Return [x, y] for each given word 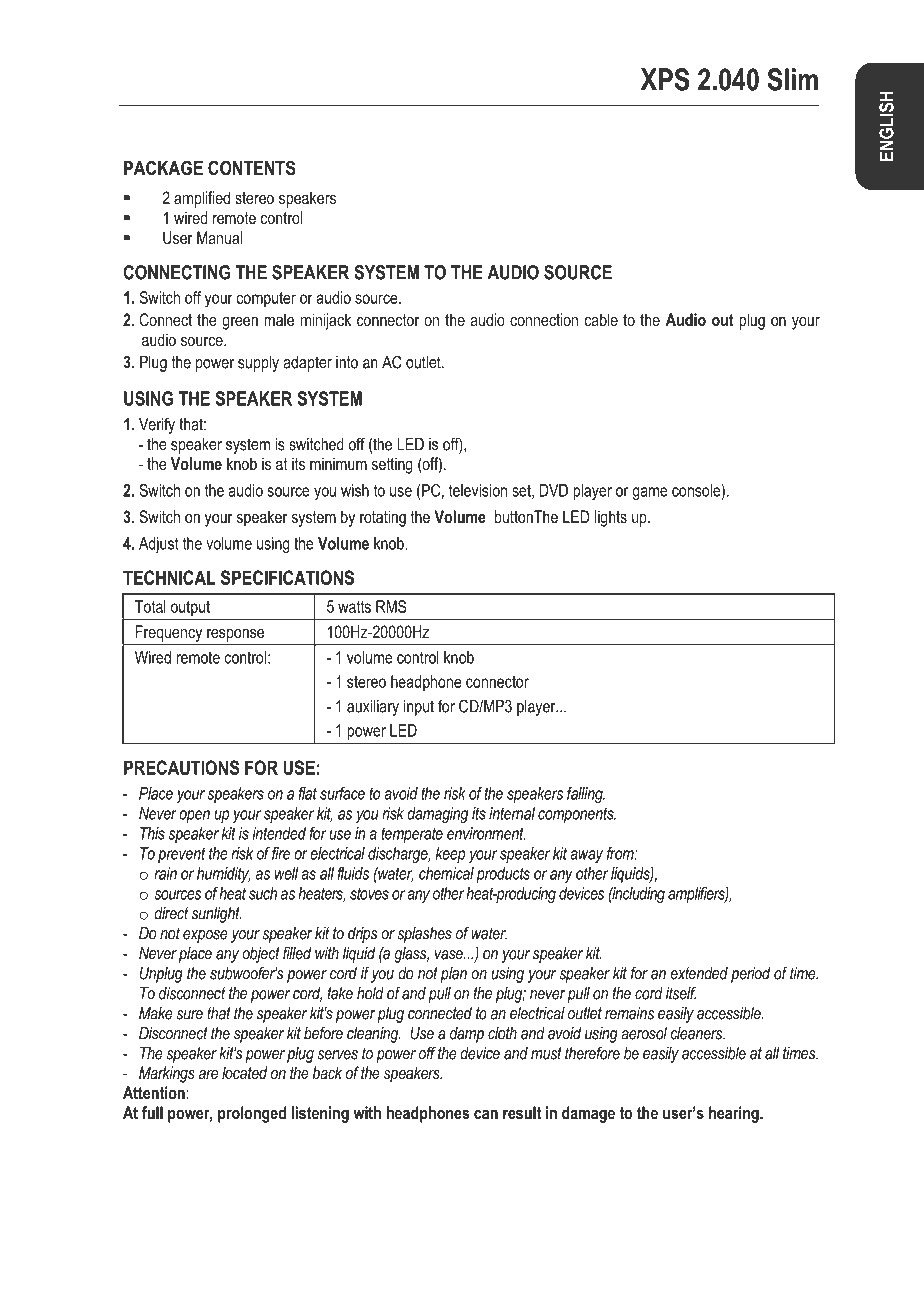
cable [601, 319]
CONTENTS [251, 168]
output [190, 608]
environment [486, 833]
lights [611, 518]
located [244, 1072]
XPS [665, 79]
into [347, 362]
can [486, 1114]
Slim [792, 79]
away [586, 856]
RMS [391, 606]
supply [258, 364]
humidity [224, 875]
